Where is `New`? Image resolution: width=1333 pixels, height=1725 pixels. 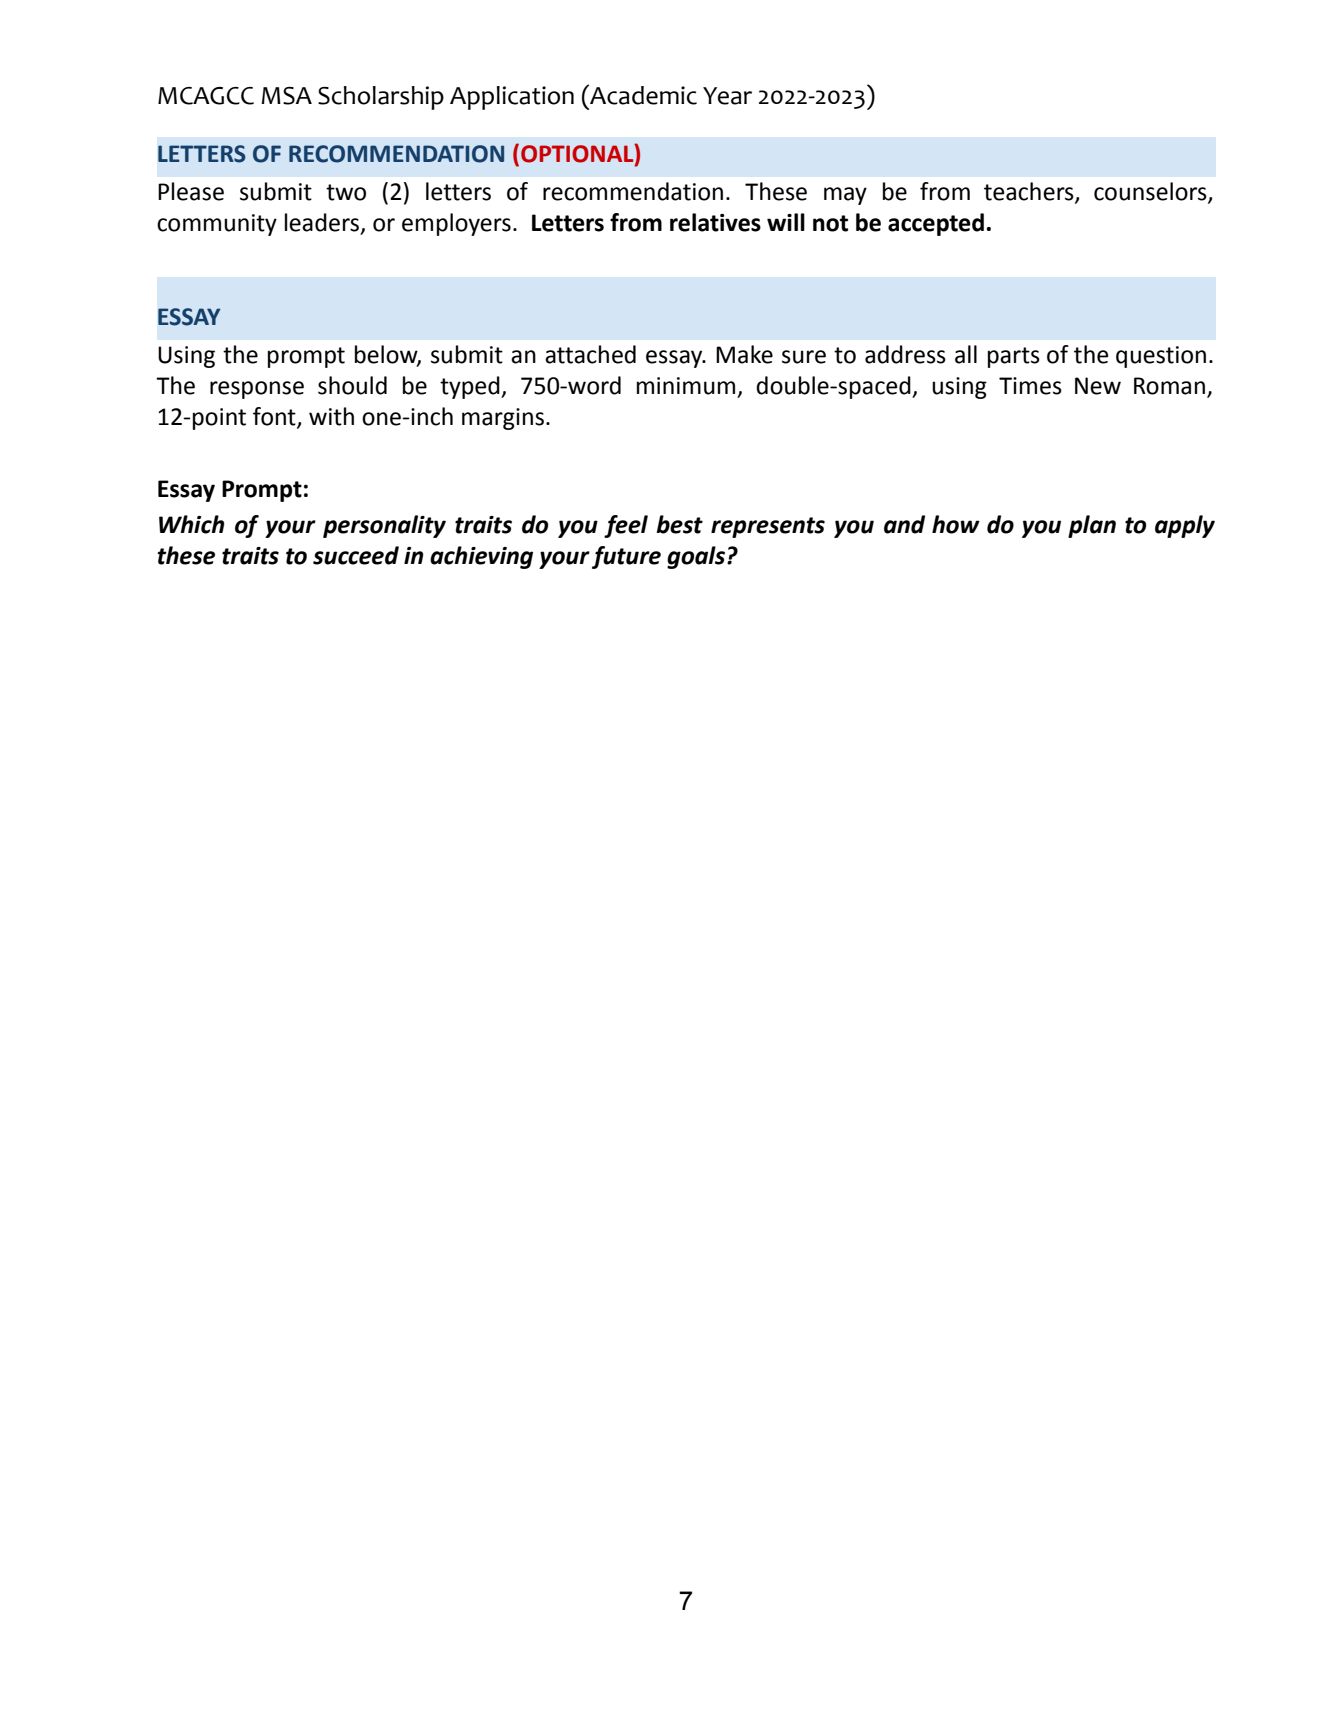
New is located at coordinates (1098, 386).
